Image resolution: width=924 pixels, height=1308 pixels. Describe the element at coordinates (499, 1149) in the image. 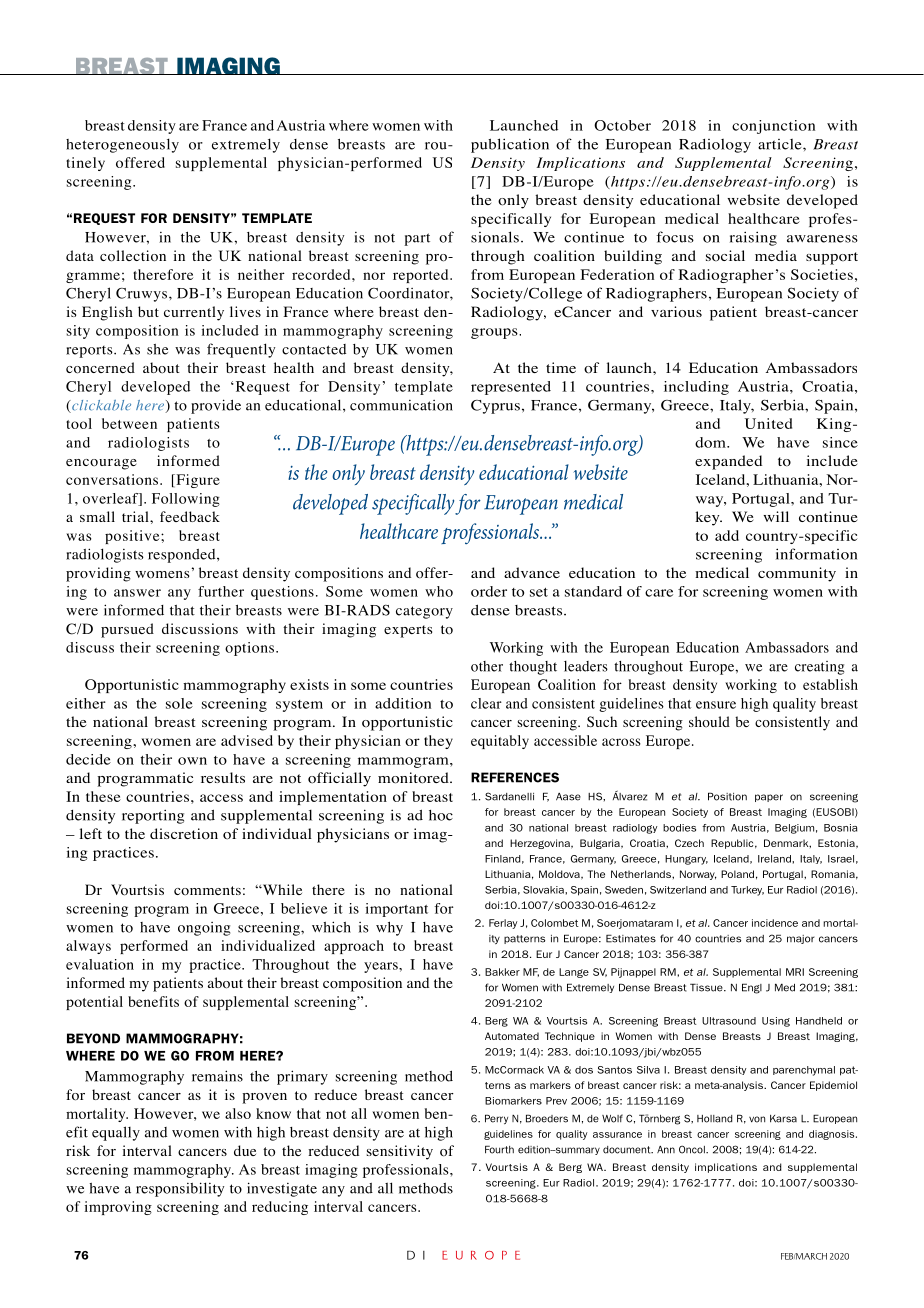

I see `Fourth` at that location.
